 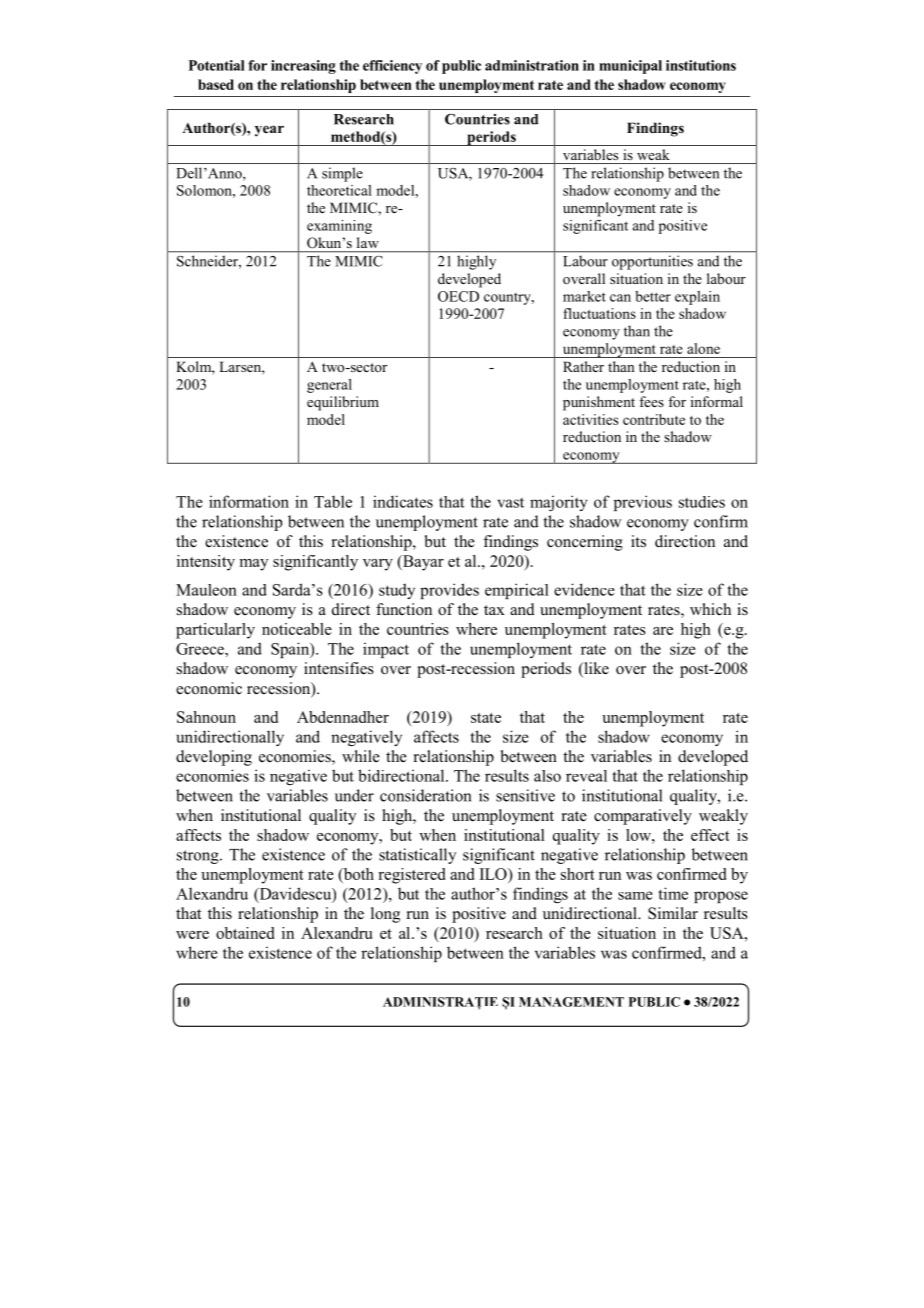 What do you see at coordinates (385, 915) in the document?
I see `long` at bounding box center [385, 915].
